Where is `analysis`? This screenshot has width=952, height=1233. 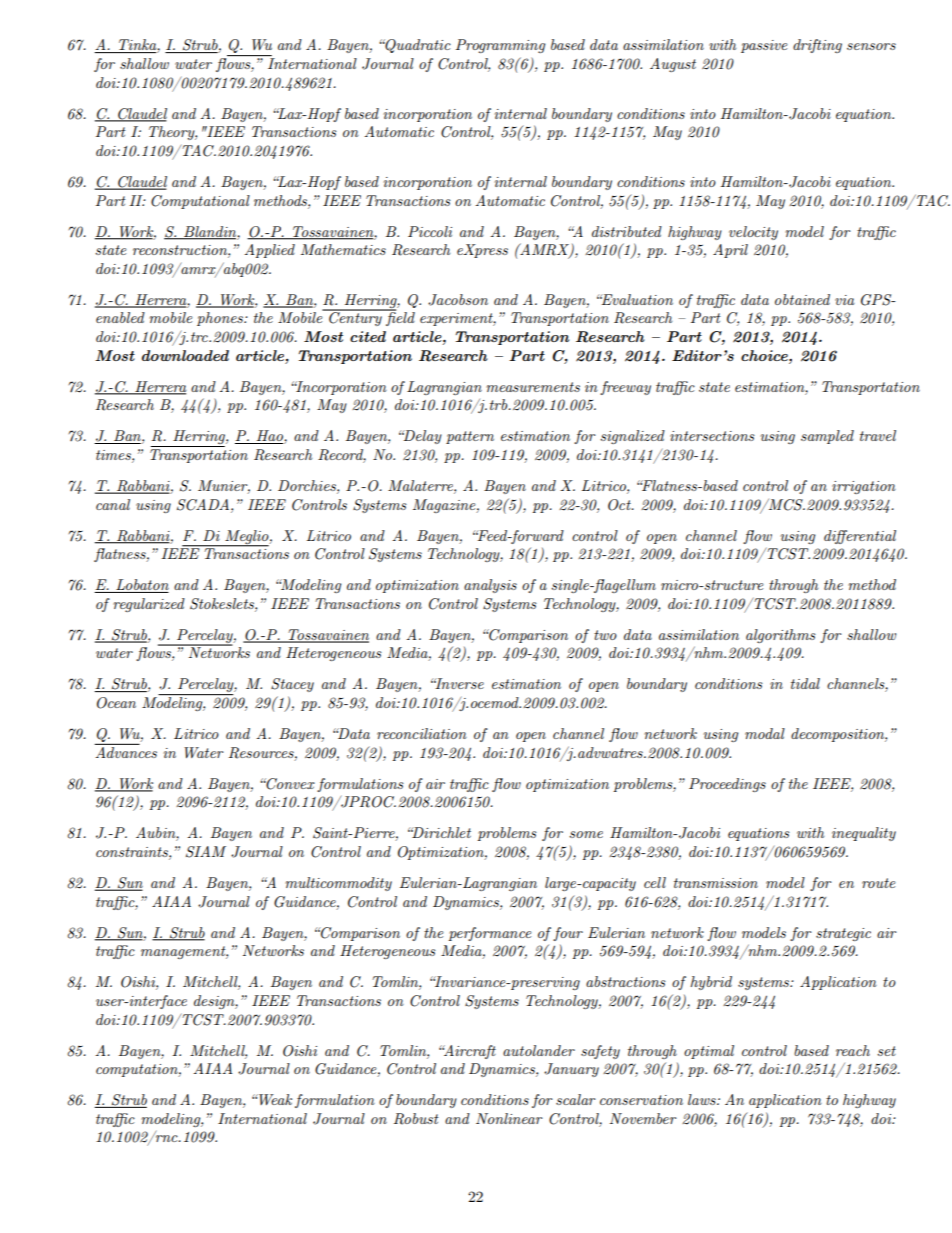 analysis is located at coordinates (490, 586).
